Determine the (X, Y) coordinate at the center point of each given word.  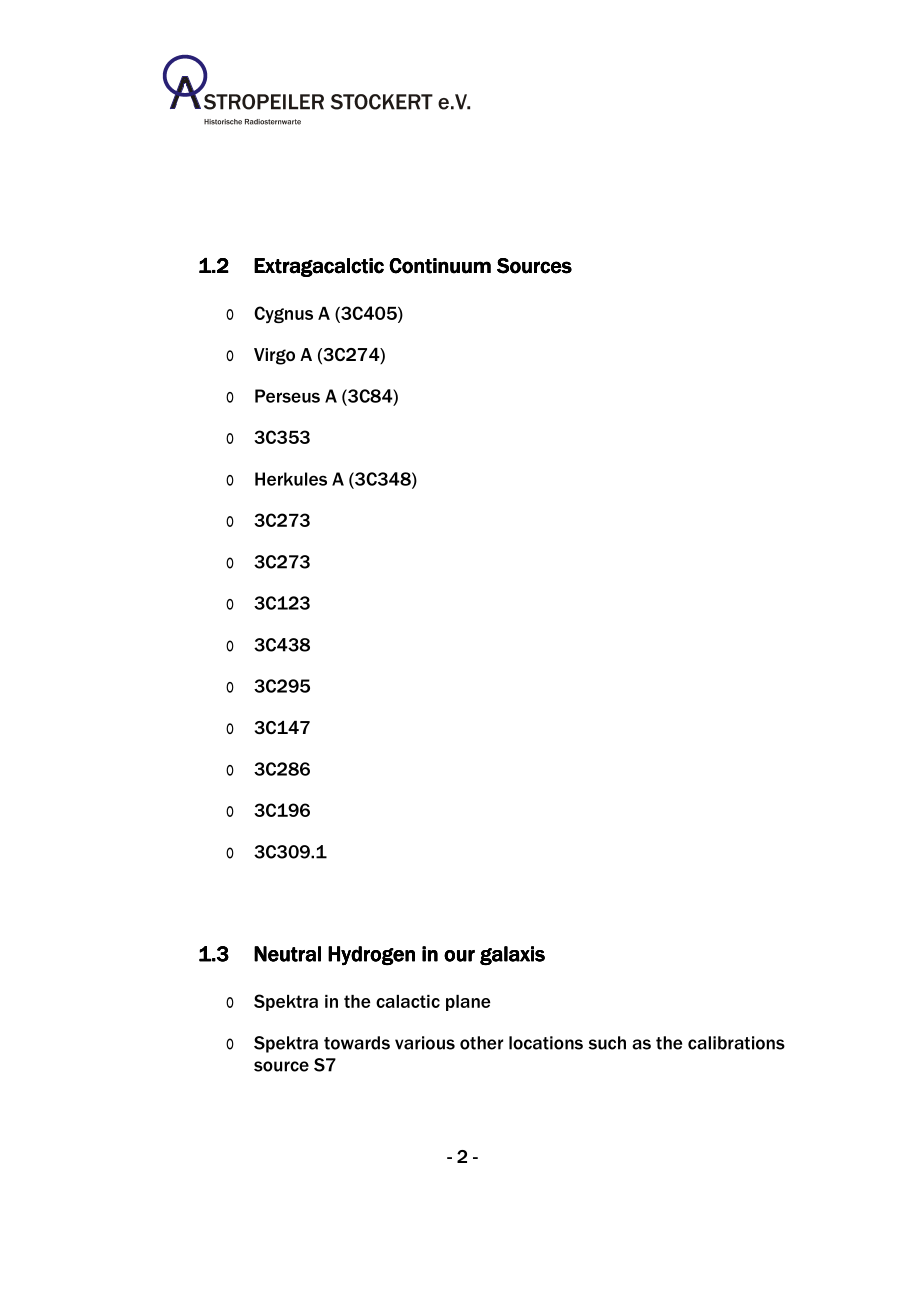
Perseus (287, 396)
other (481, 1043)
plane (468, 1003)
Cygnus (283, 314)
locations (546, 1043)
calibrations (736, 1043)
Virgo (274, 356)
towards (357, 1043)
